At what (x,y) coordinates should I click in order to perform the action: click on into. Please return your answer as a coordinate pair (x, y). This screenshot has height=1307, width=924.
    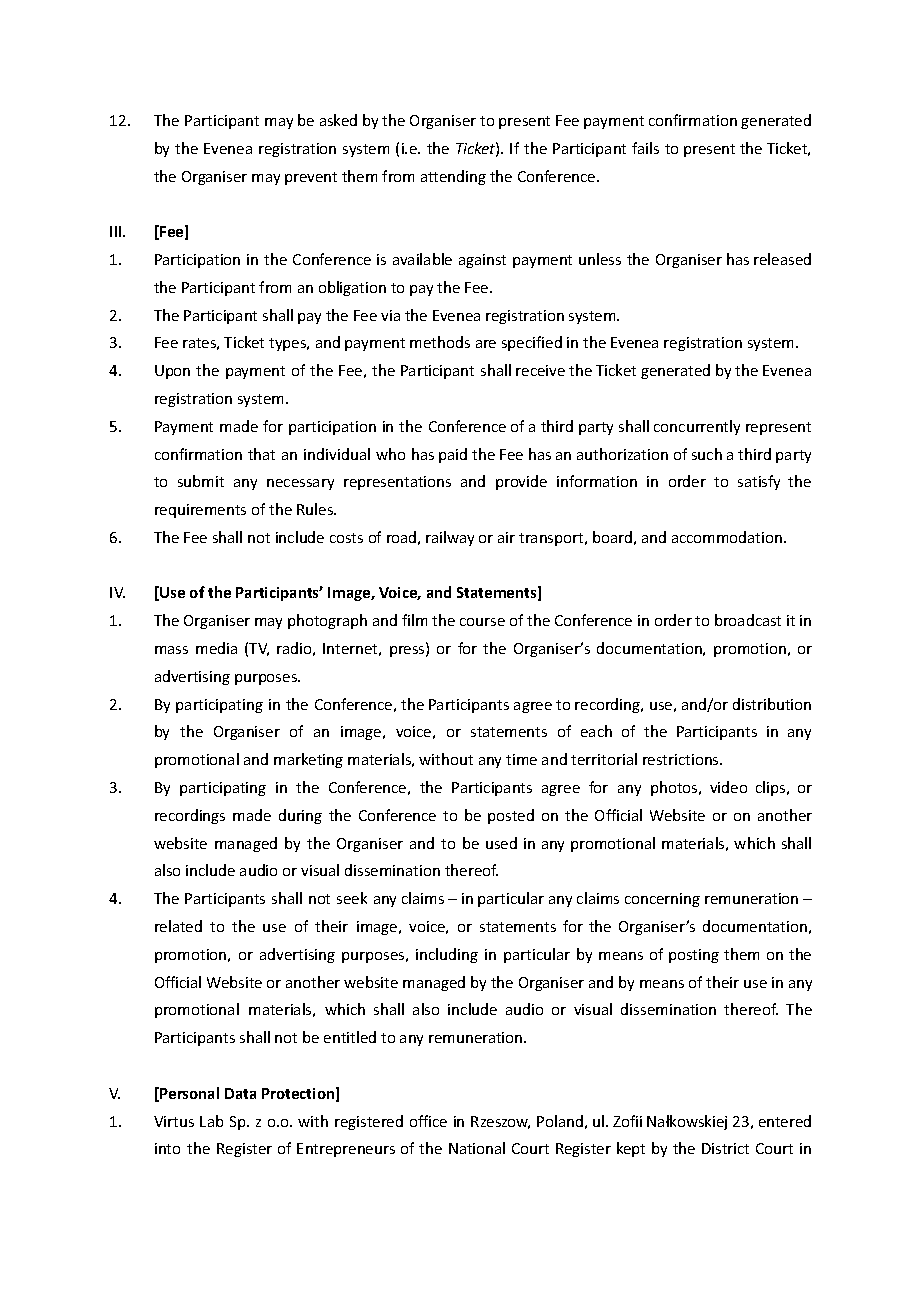
    Looking at the image, I should click on (167, 1148).
